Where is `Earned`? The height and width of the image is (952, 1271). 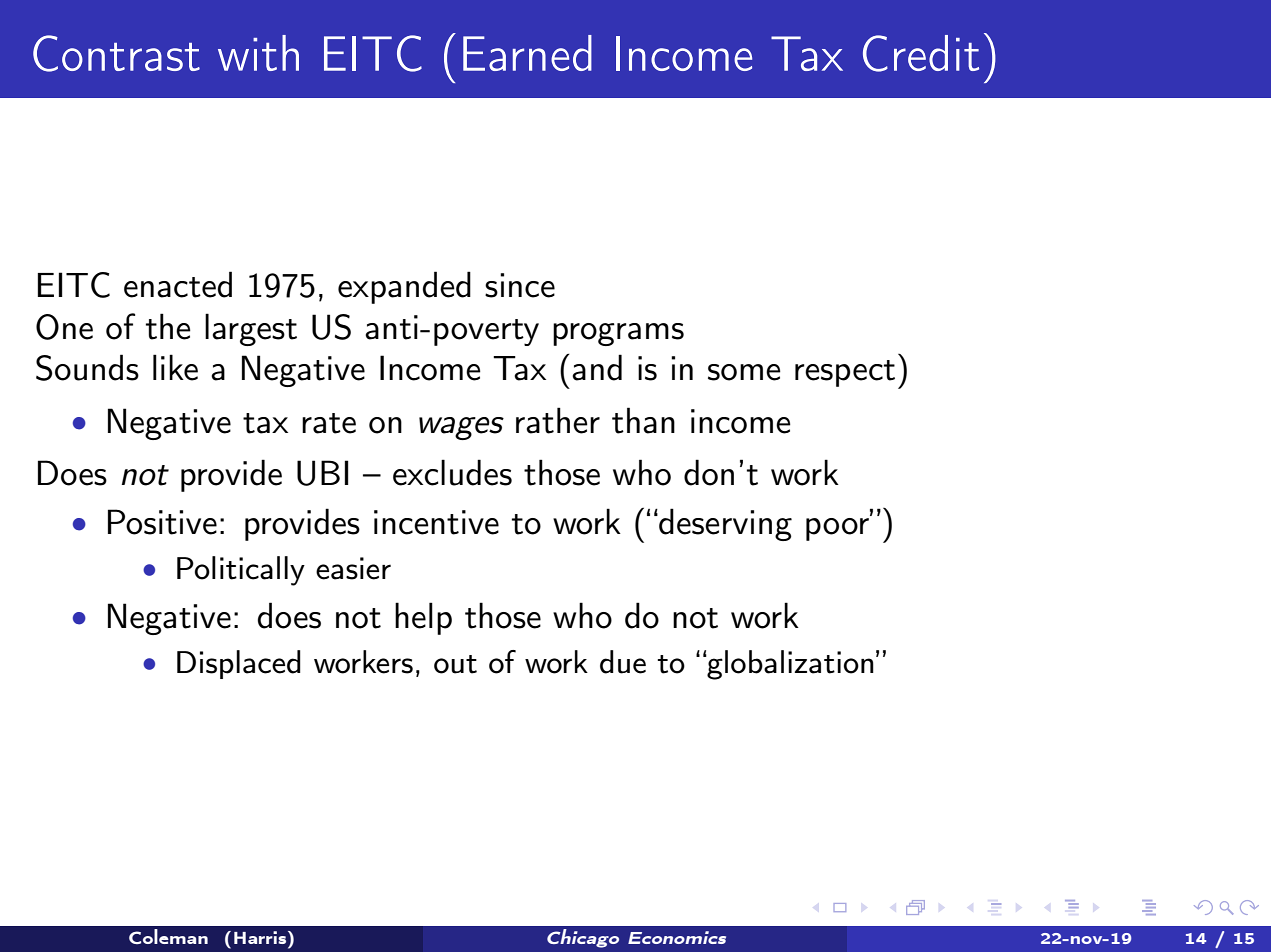 Earned is located at coordinates (527, 53).
